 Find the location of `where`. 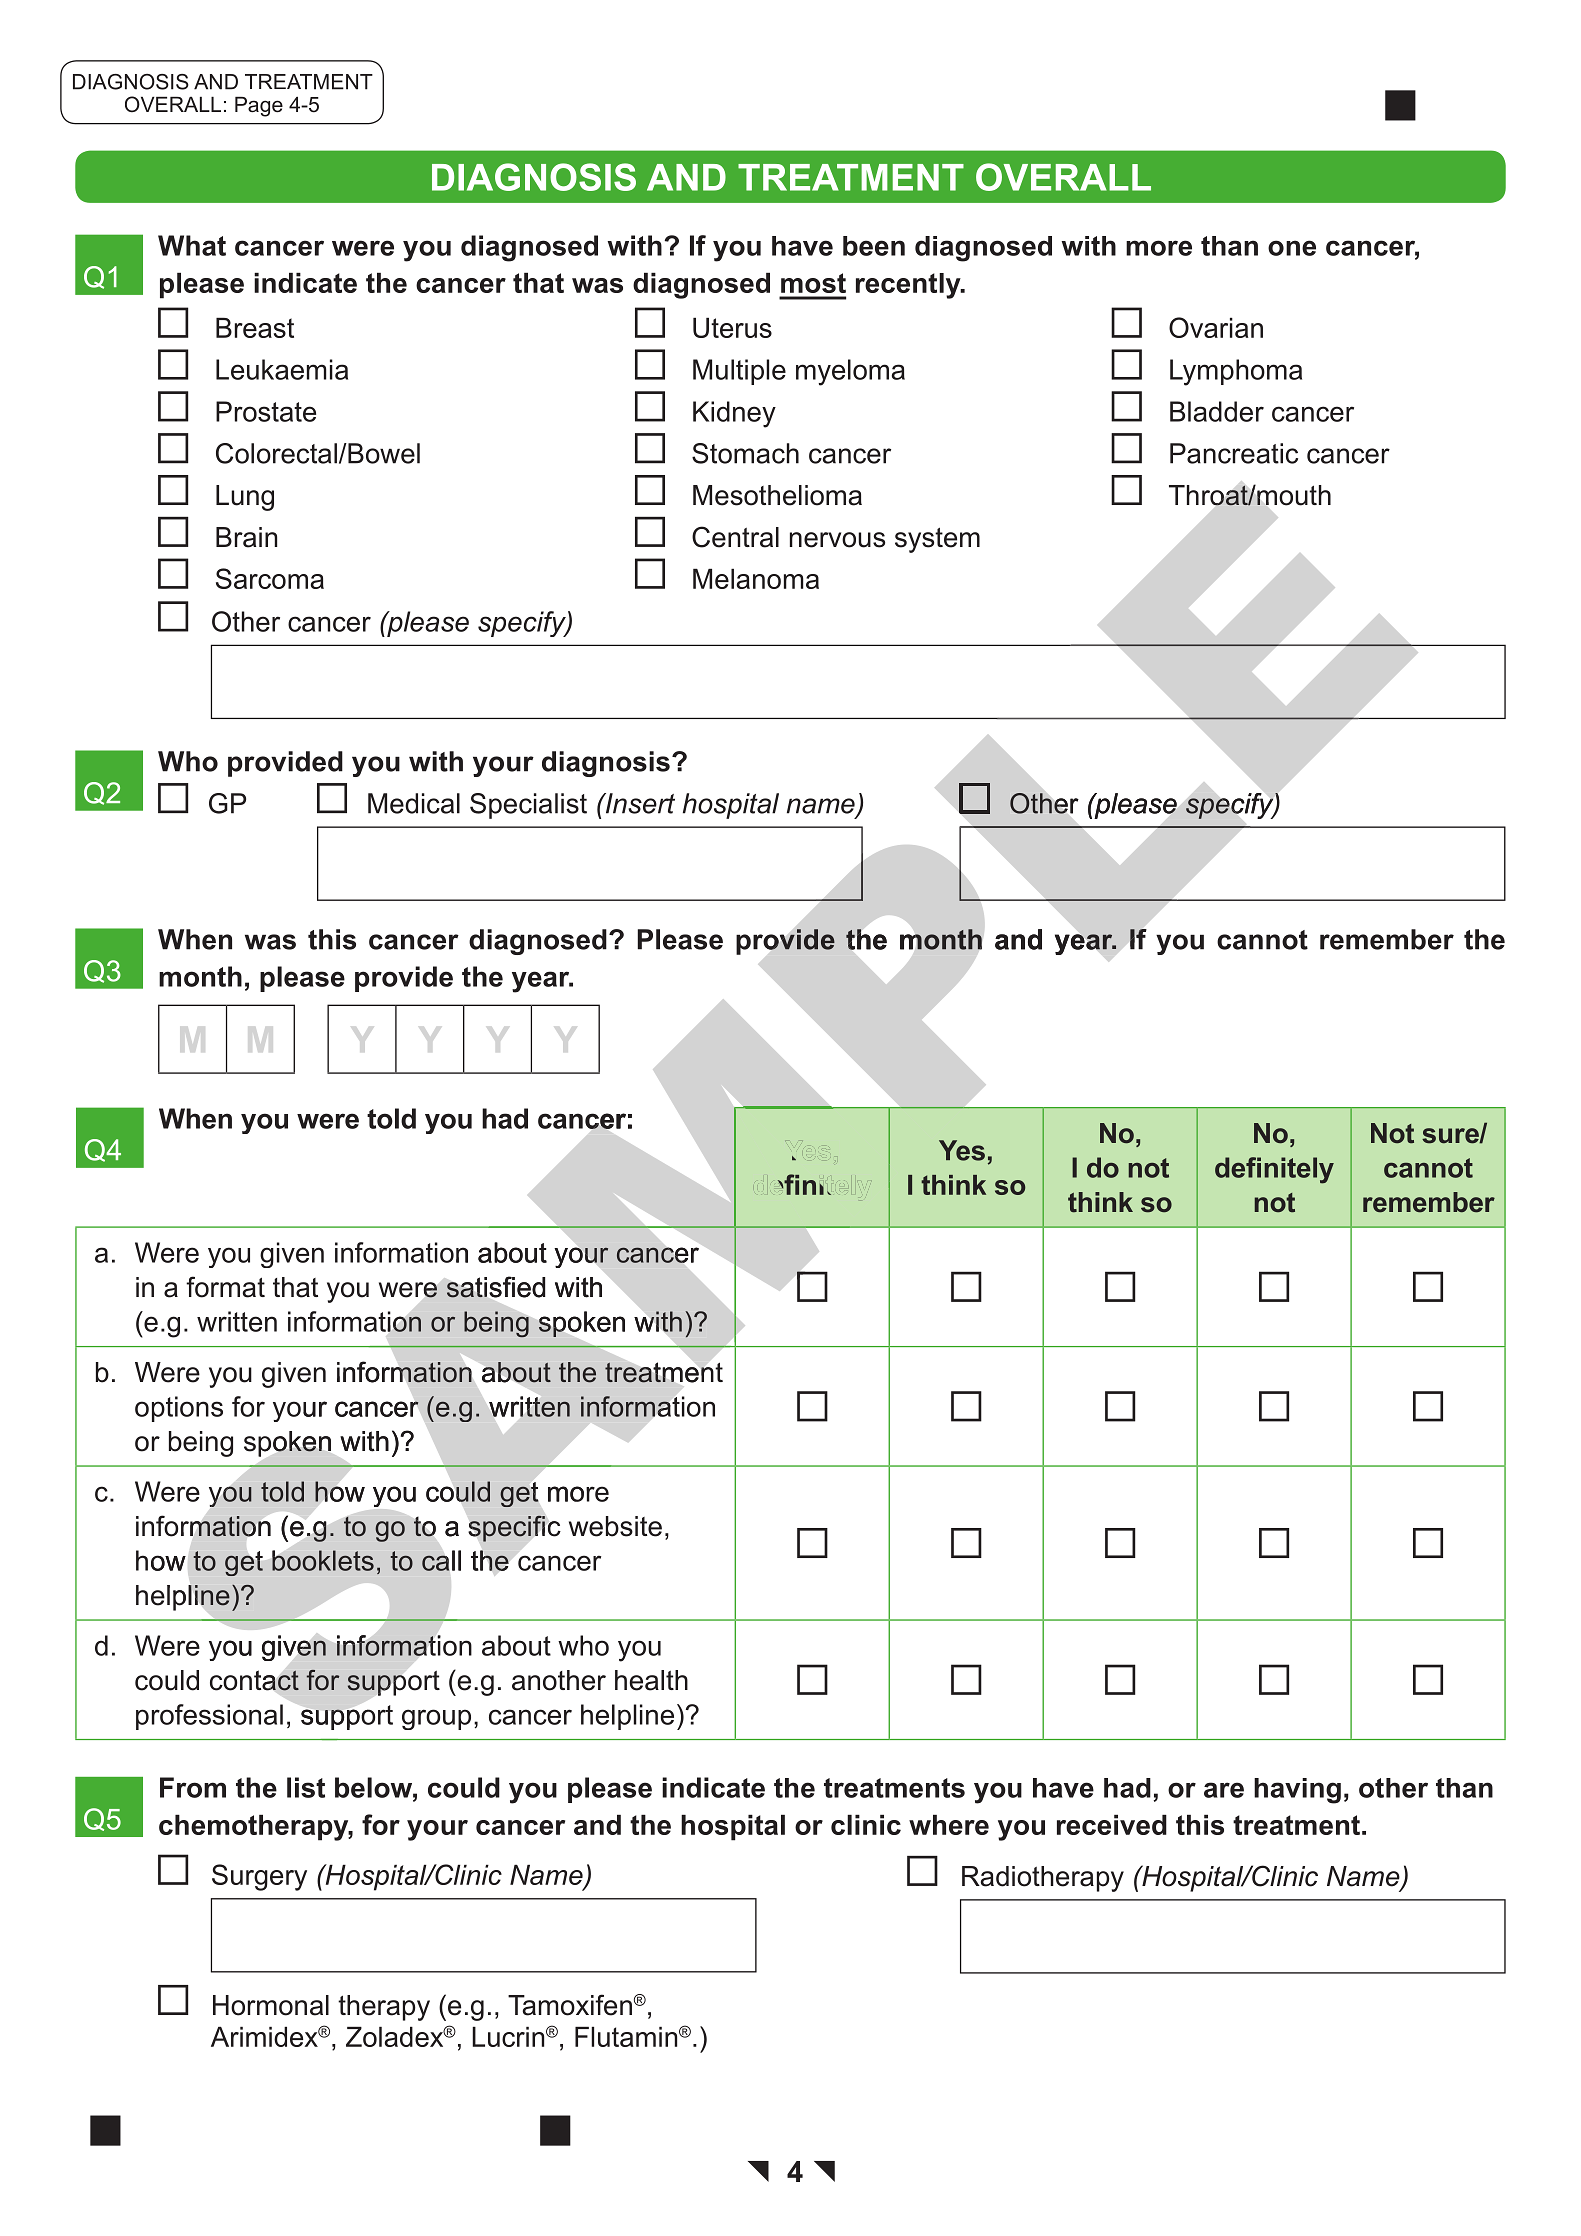

where is located at coordinates (949, 1824).
